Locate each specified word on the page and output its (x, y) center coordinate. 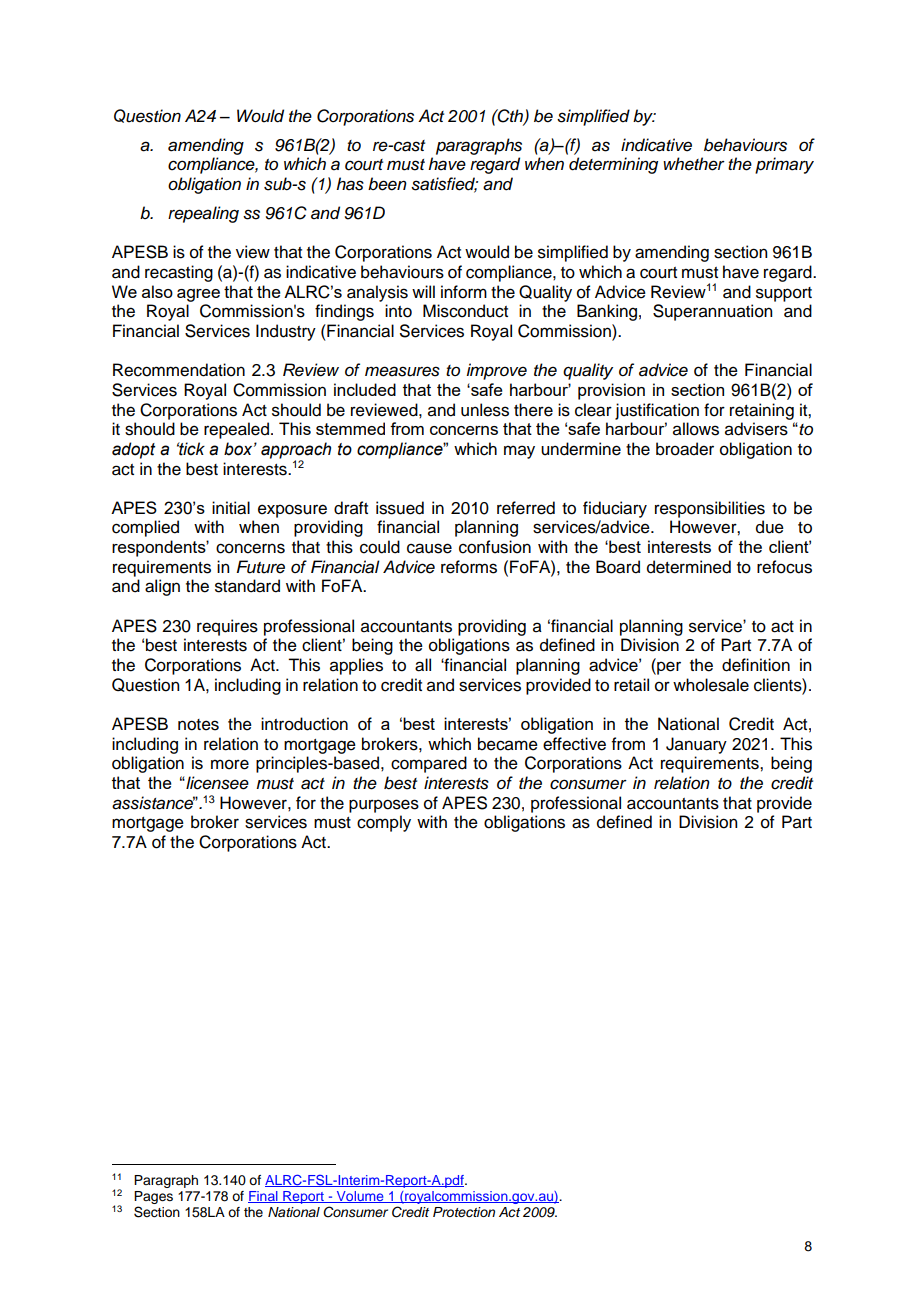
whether (694, 164)
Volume (360, 1197)
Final (264, 1197)
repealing (203, 214)
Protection (464, 1212)
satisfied (444, 185)
